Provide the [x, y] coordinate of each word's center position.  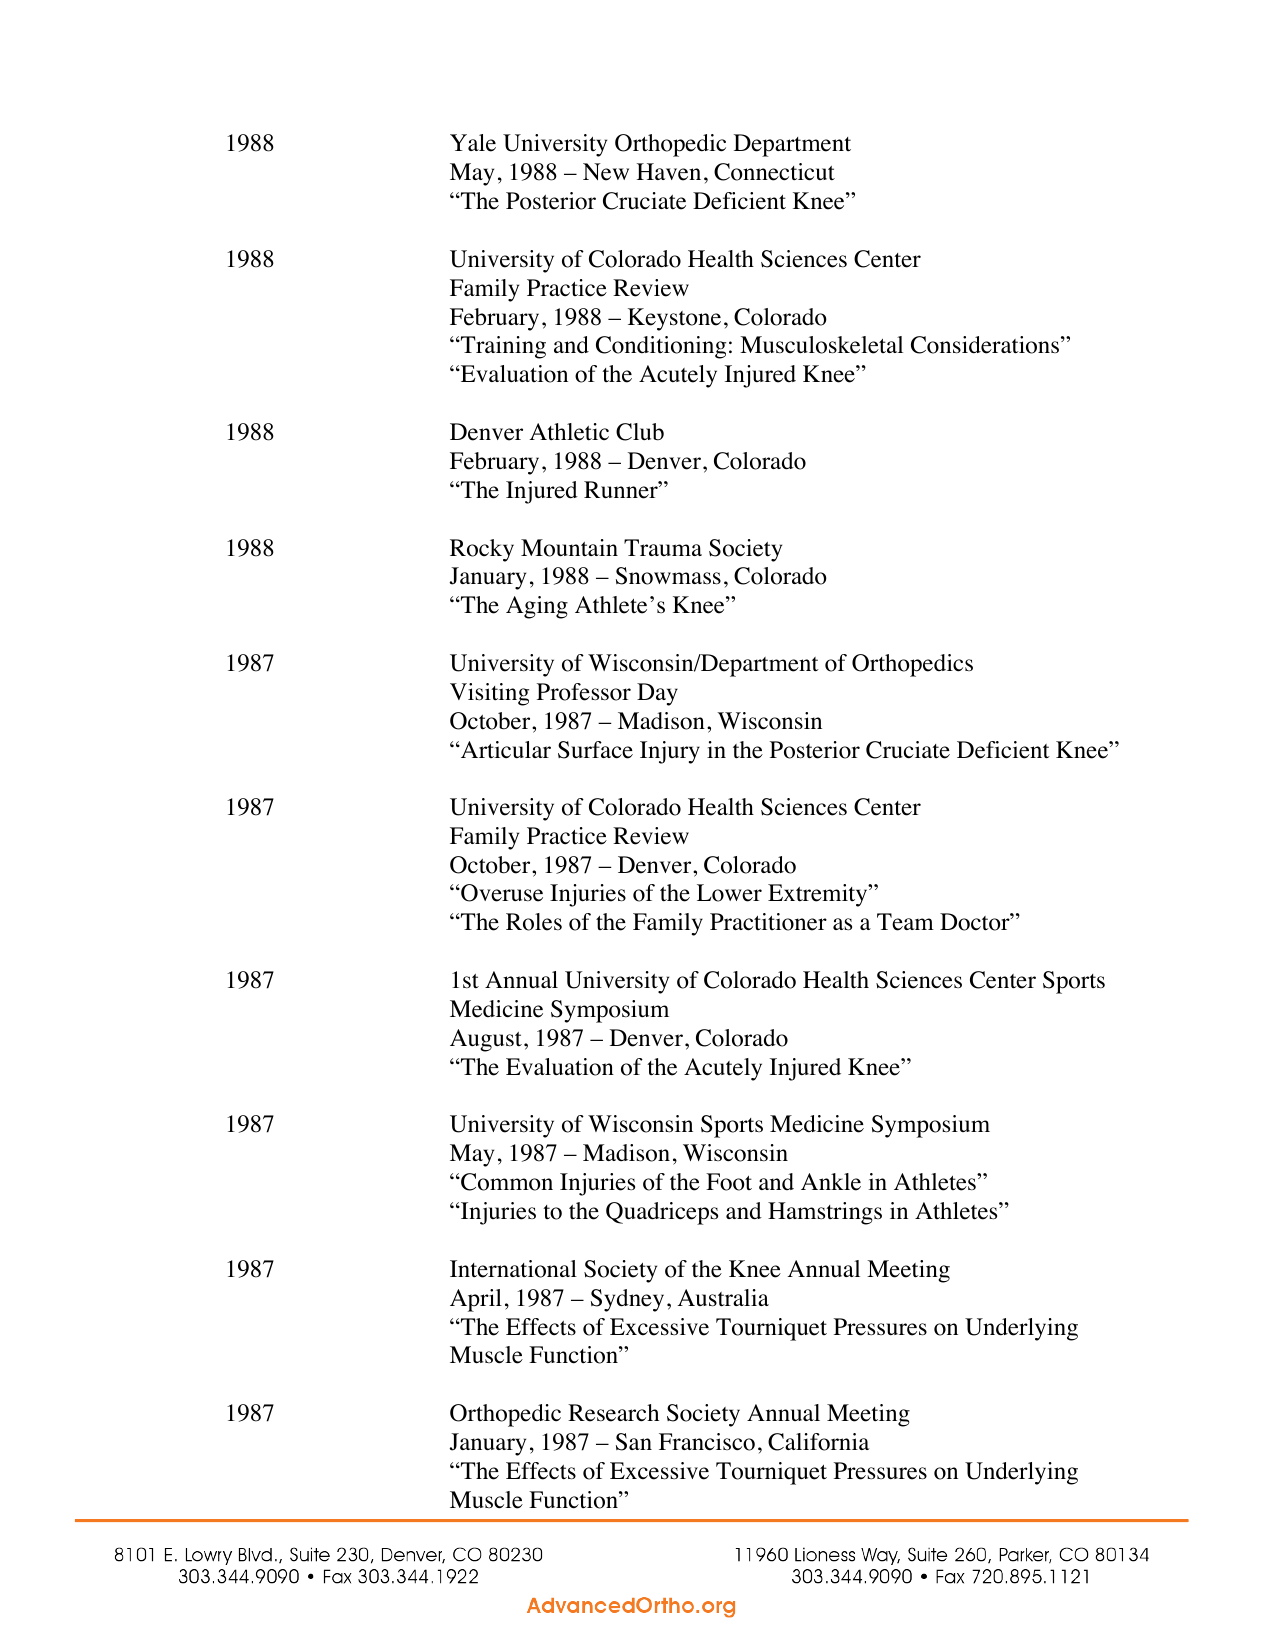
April [476, 1300]
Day [657, 694]
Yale [473, 143]
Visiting [489, 694]
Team [905, 922]
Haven [669, 172]
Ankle [831, 1182]
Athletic [569, 432]
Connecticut [774, 172]
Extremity [819, 895]
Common [506, 1182]
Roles [534, 922]
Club [640, 432]
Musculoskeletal [821, 345]
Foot [729, 1182]
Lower [729, 893]
